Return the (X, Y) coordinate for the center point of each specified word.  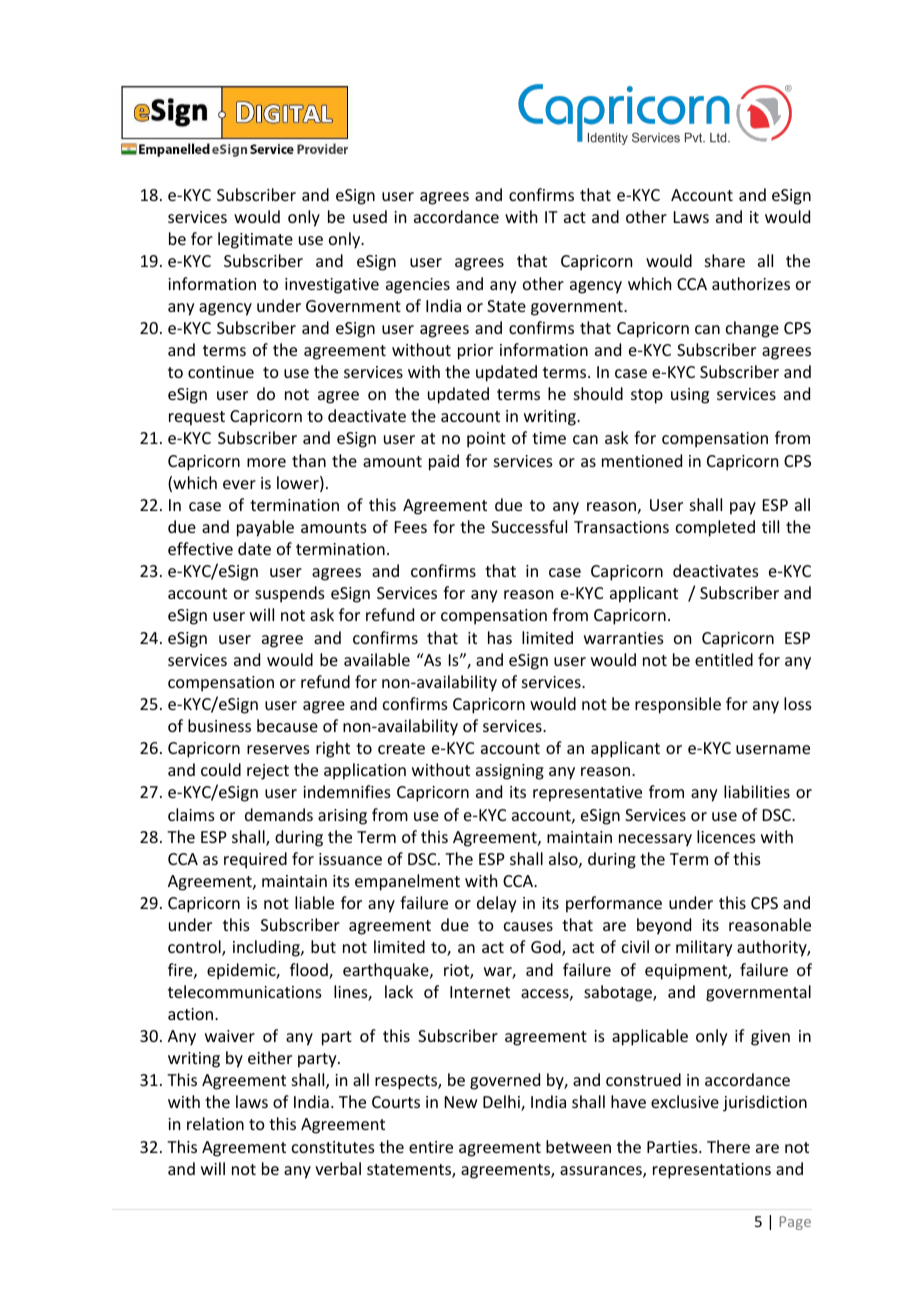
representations (712, 1171)
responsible (678, 705)
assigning (510, 772)
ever (239, 484)
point (486, 440)
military (704, 948)
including (267, 948)
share (725, 260)
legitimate (255, 240)
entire (431, 1147)
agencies (418, 286)
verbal (338, 1168)
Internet (480, 992)
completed (715, 528)
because (287, 725)
